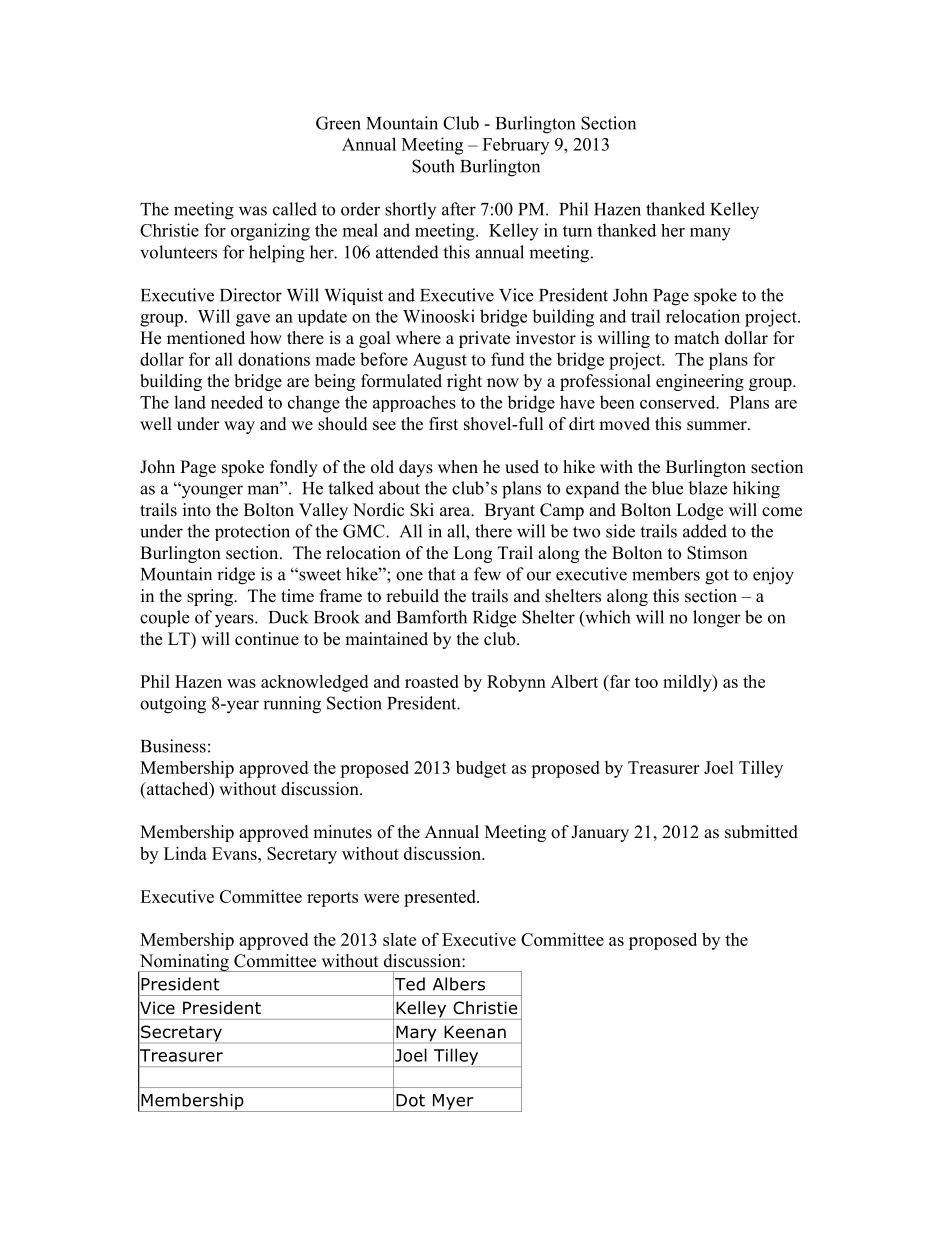  What do you see at coordinates (487, 574) in the document?
I see `few` at bounding box center [487, 574].
